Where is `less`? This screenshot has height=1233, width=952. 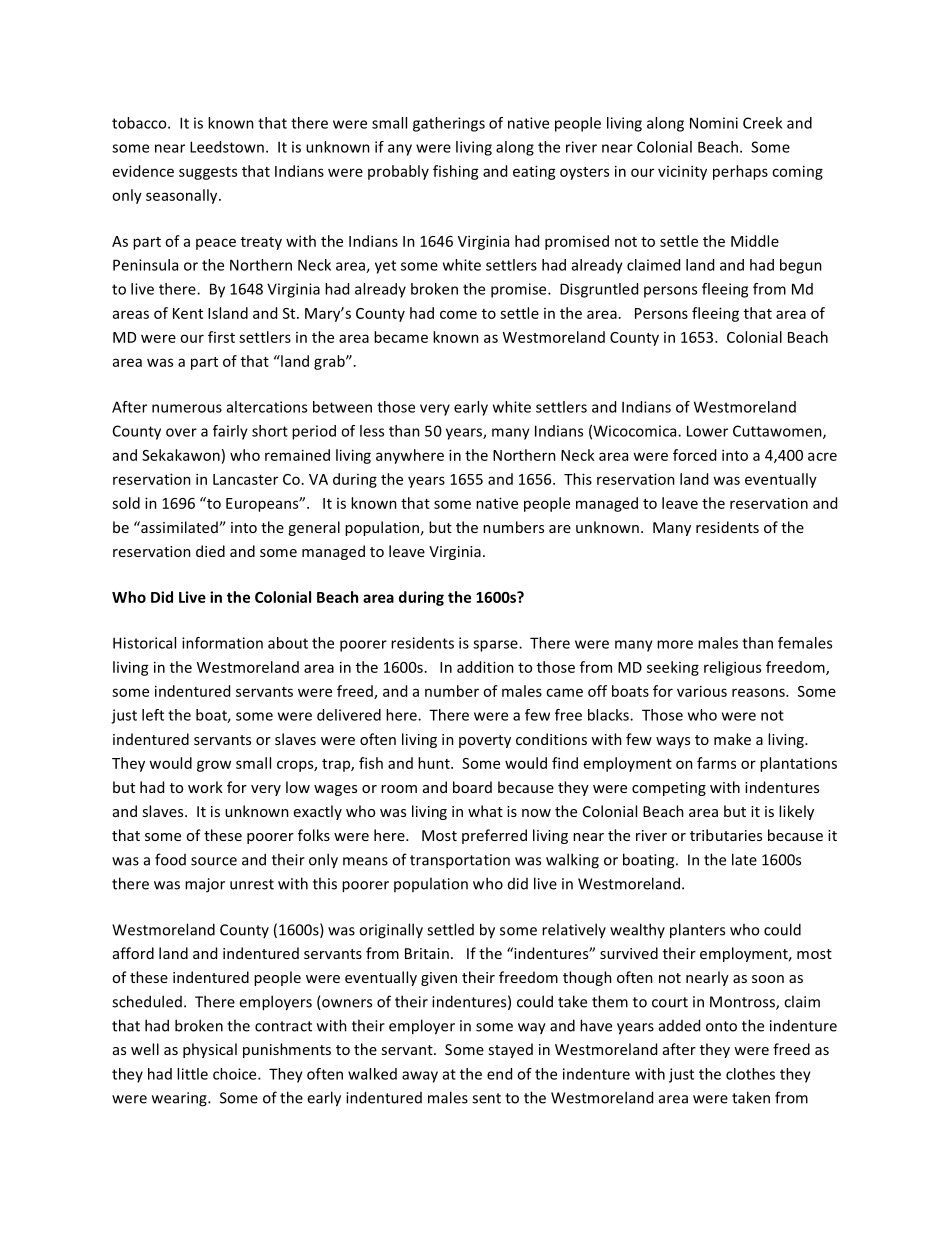 less is located at coordinates (372, 431).
